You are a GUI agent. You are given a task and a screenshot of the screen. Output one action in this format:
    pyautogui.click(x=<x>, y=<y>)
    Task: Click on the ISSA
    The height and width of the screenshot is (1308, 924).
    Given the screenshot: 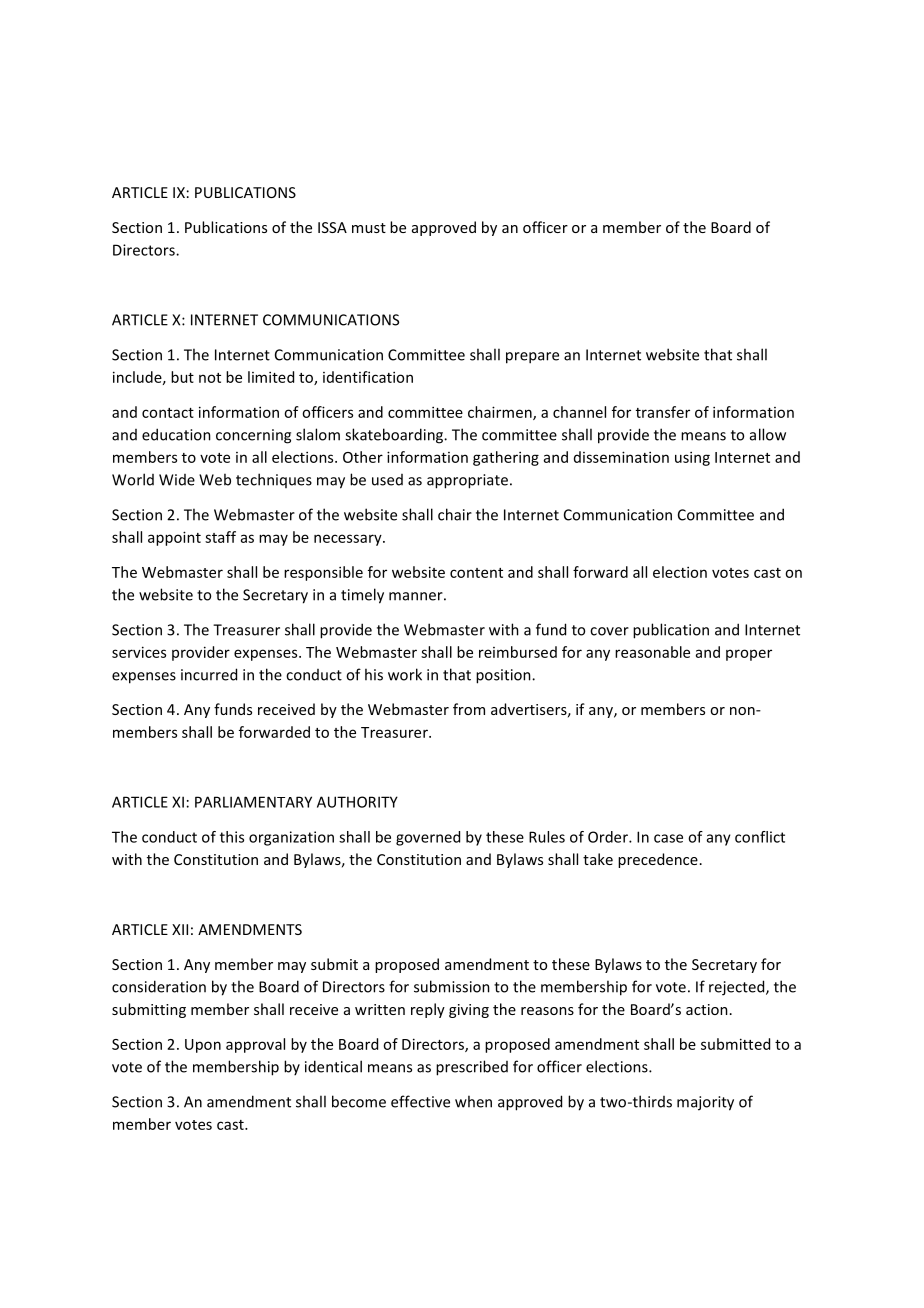 What is the action you would take?
    pyautogui.click(x=332, y=227)
